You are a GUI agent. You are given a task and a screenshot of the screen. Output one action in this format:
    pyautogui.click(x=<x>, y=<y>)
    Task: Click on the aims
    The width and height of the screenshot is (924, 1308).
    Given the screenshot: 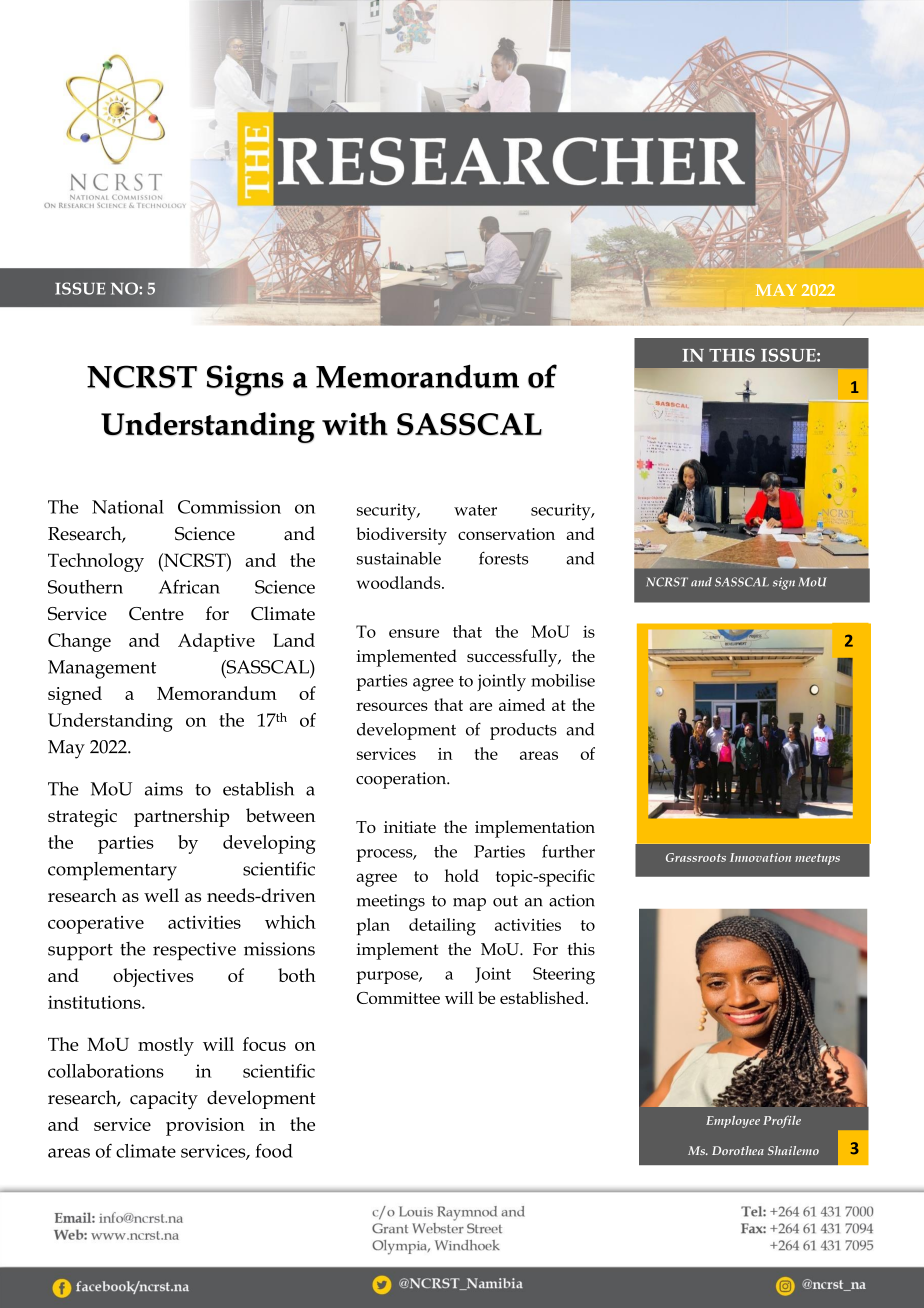 What is the action you would take?
    pyautogui.click(x=164, y=789)
